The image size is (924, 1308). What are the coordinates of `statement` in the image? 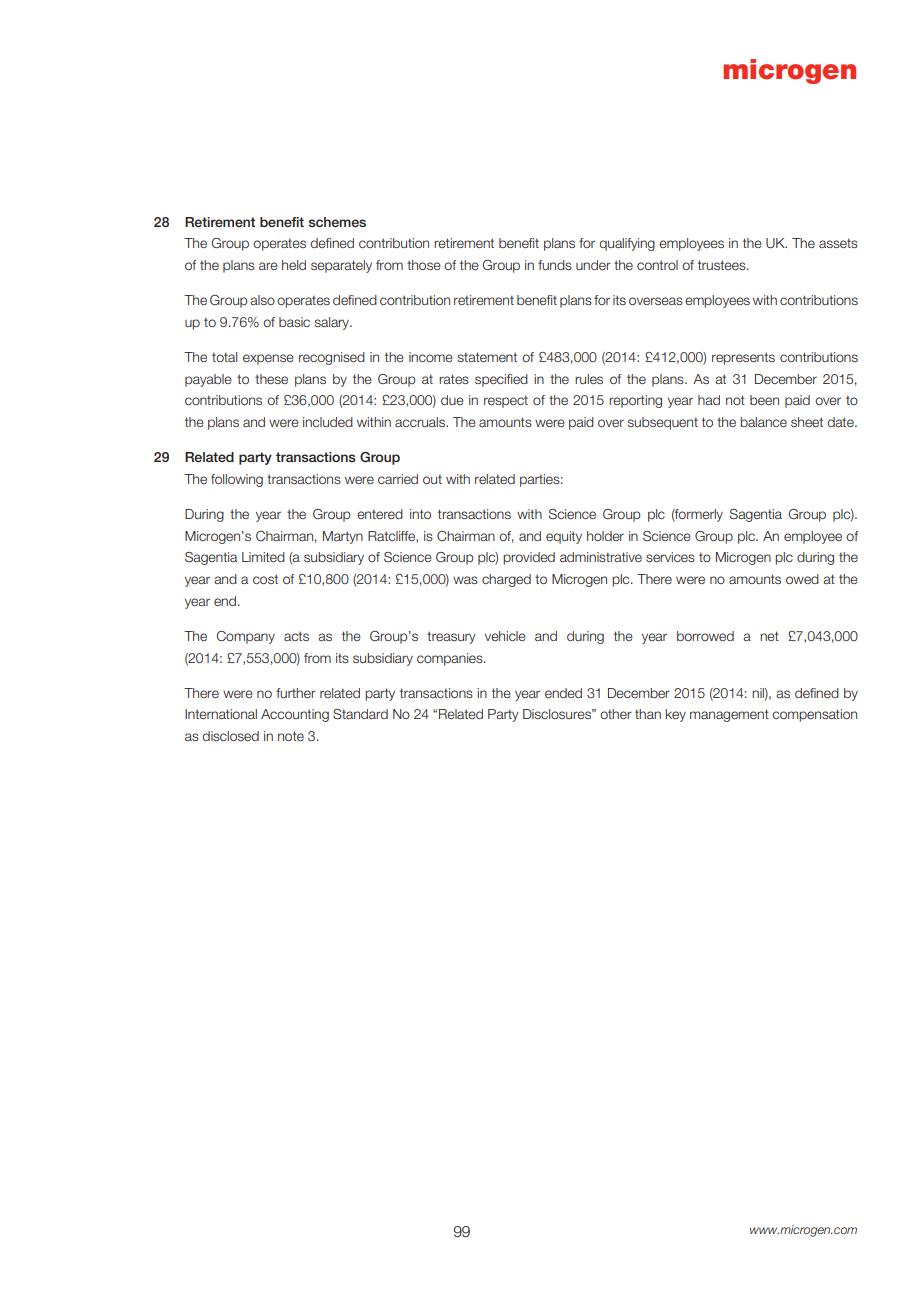 It's located at (487, 357).
